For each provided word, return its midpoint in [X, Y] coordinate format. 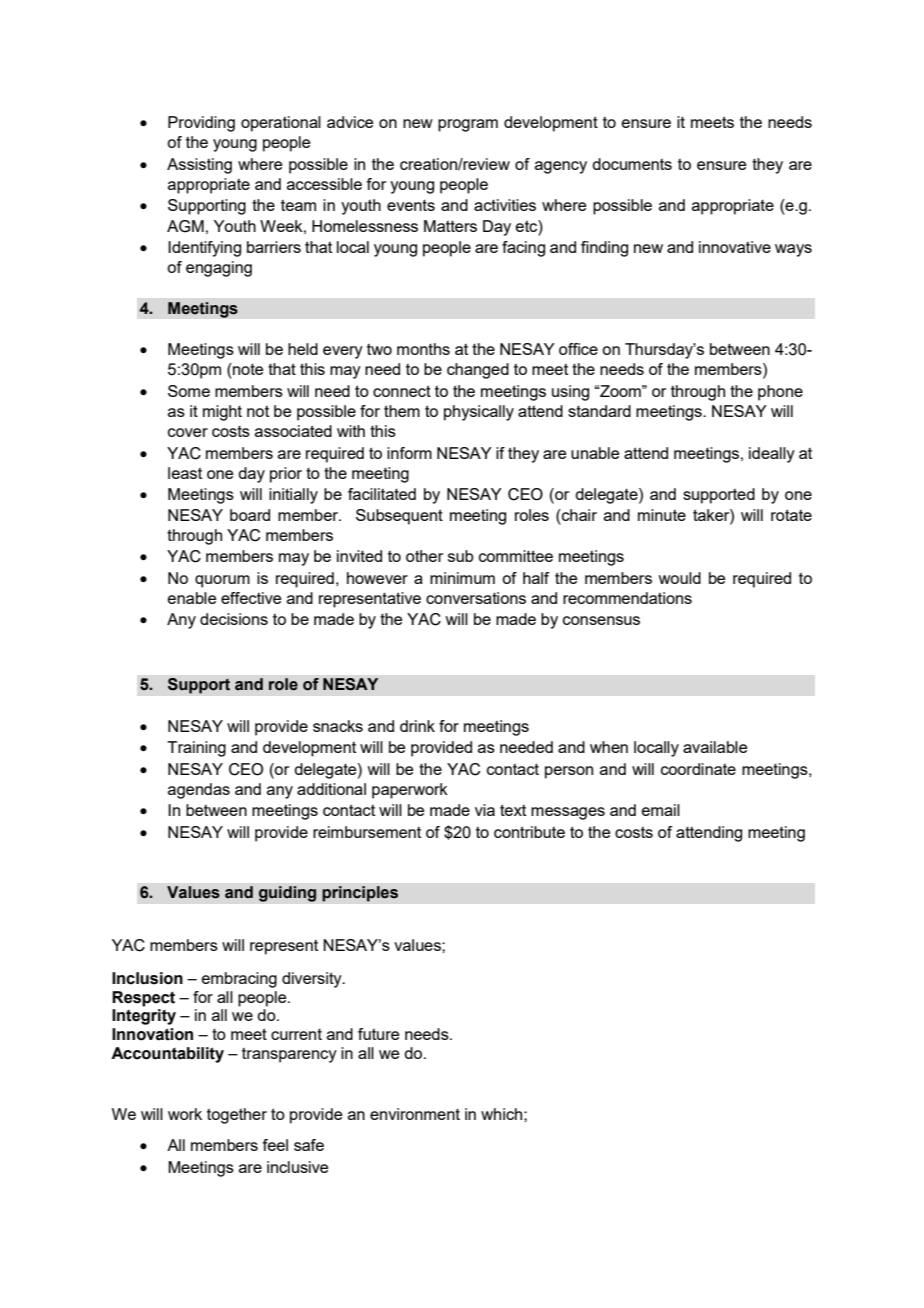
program [468, 125]
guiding [287, 894]
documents [632, 164]
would [679, 578]
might [222, 413]
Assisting [199, 166]
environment [415, 1114]
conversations [476, 598]
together [237, 1116]
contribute [529, 832]
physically [479, 413]
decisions [234, 619]
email [661, 810]
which [503, 1114]
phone [780, 393]
